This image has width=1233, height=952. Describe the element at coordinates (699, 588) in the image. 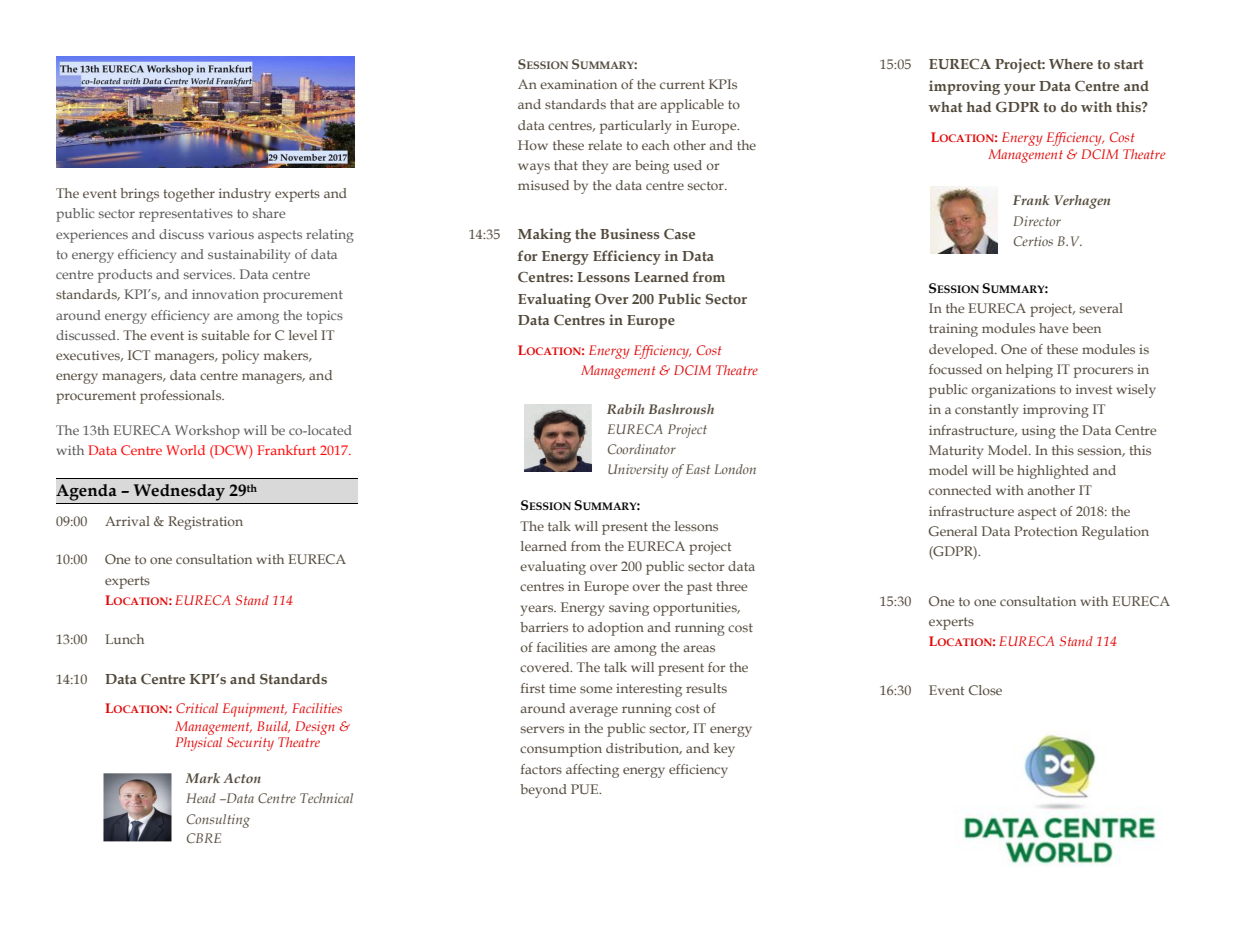

I see `past` at that location.
